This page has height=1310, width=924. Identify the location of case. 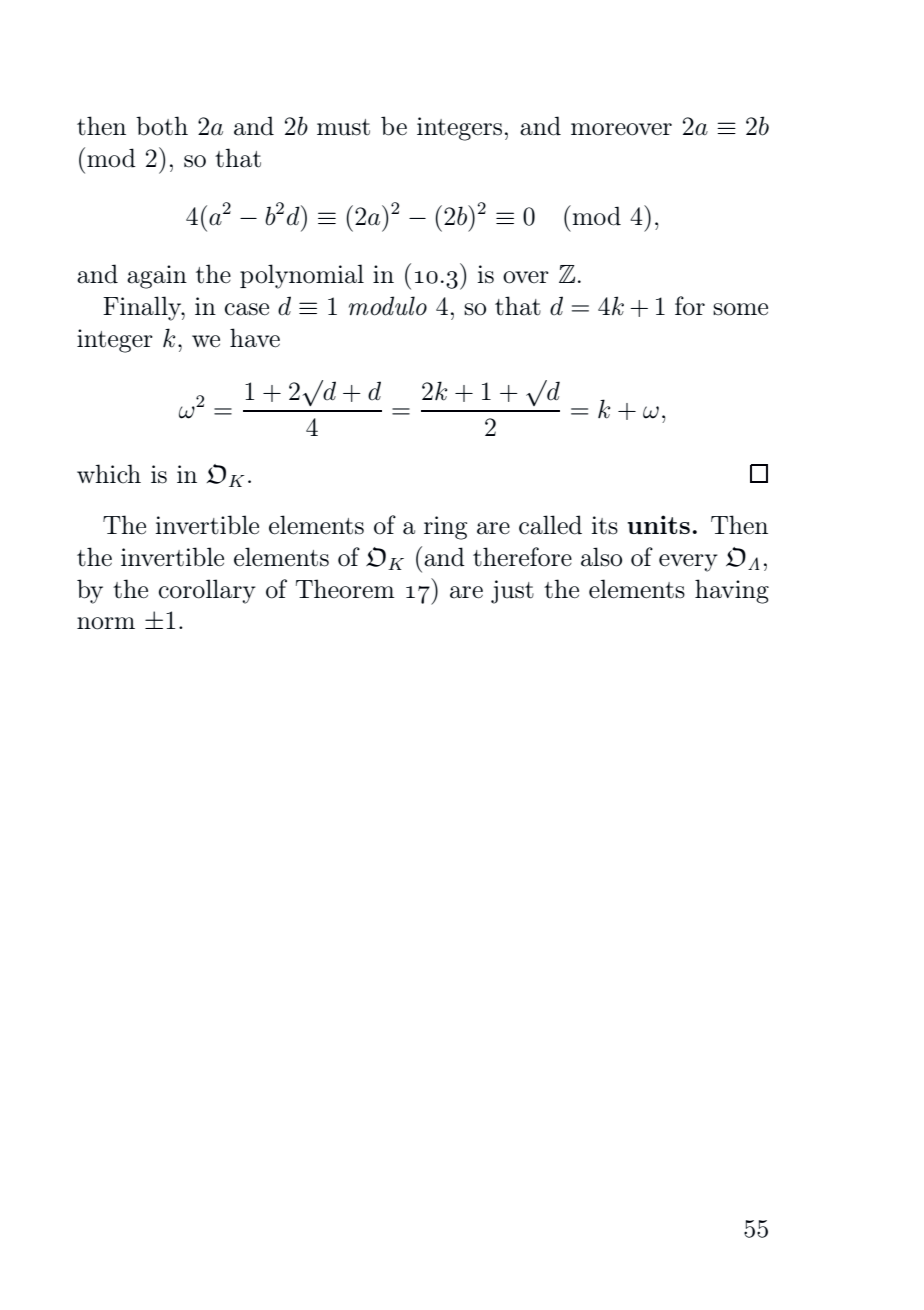
(247, 309).
